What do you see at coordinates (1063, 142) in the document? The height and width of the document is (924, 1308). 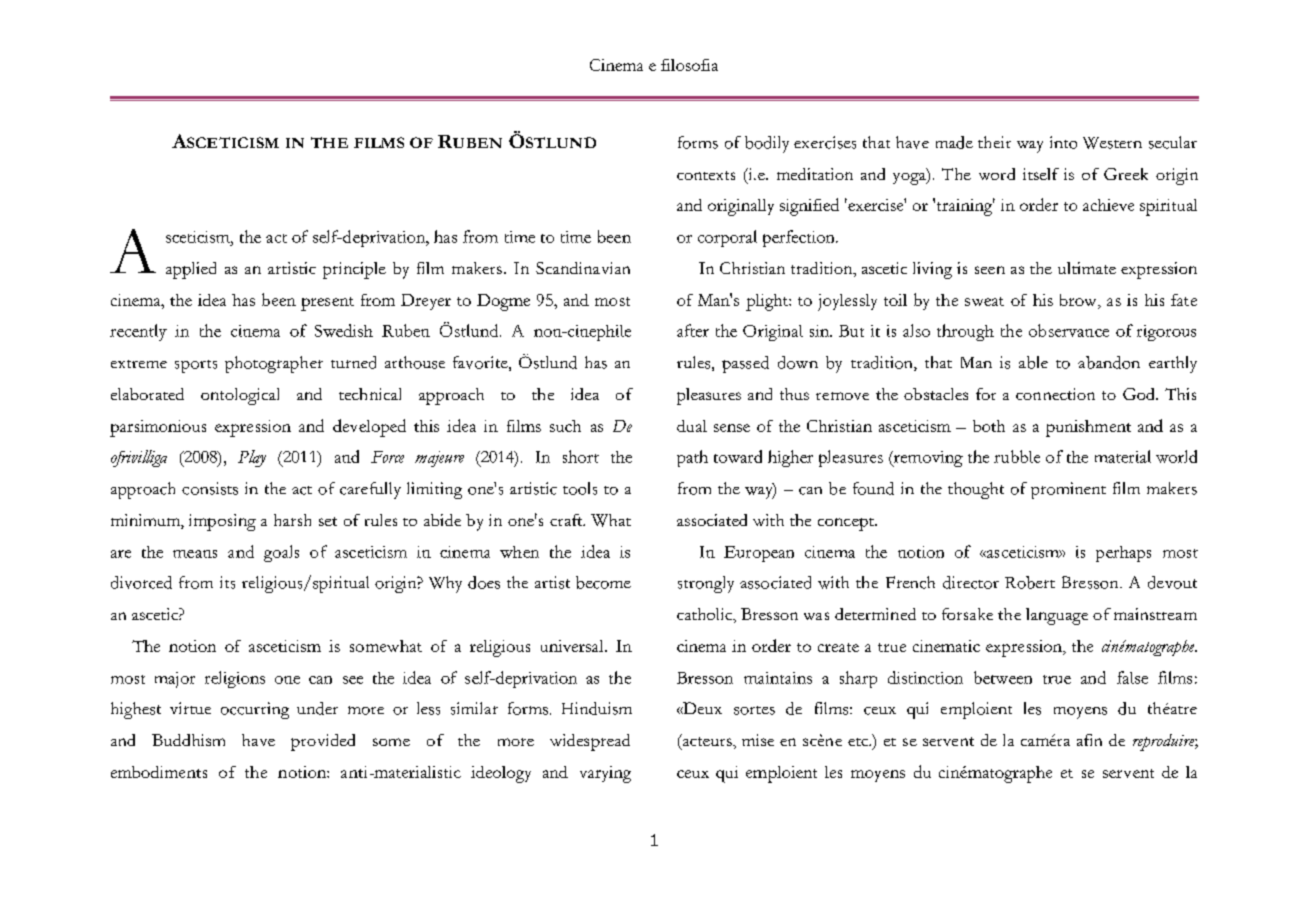 I see `into` at bounding box center [1063, 142].
